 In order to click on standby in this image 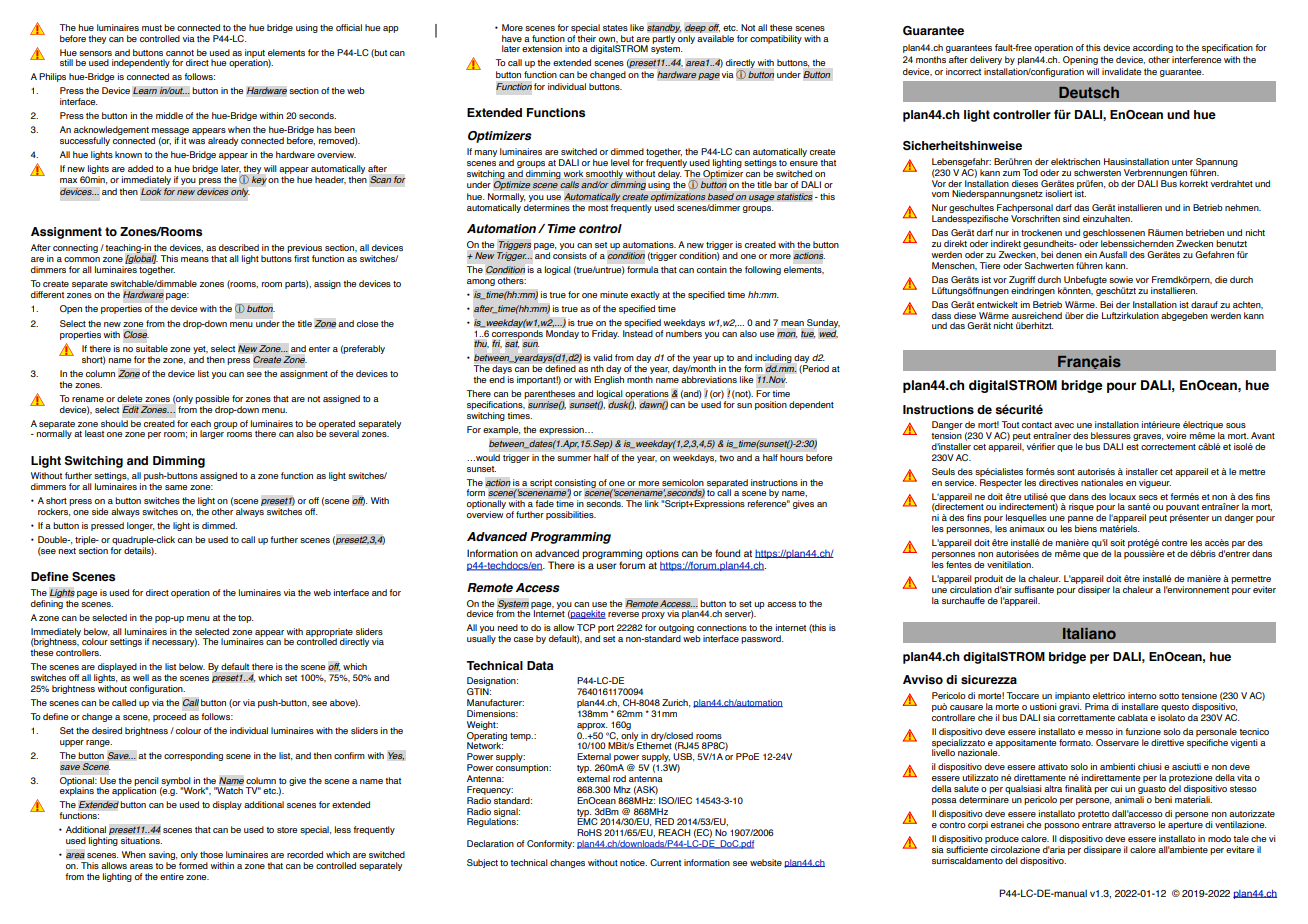, I will do `click(664, 28)`.
